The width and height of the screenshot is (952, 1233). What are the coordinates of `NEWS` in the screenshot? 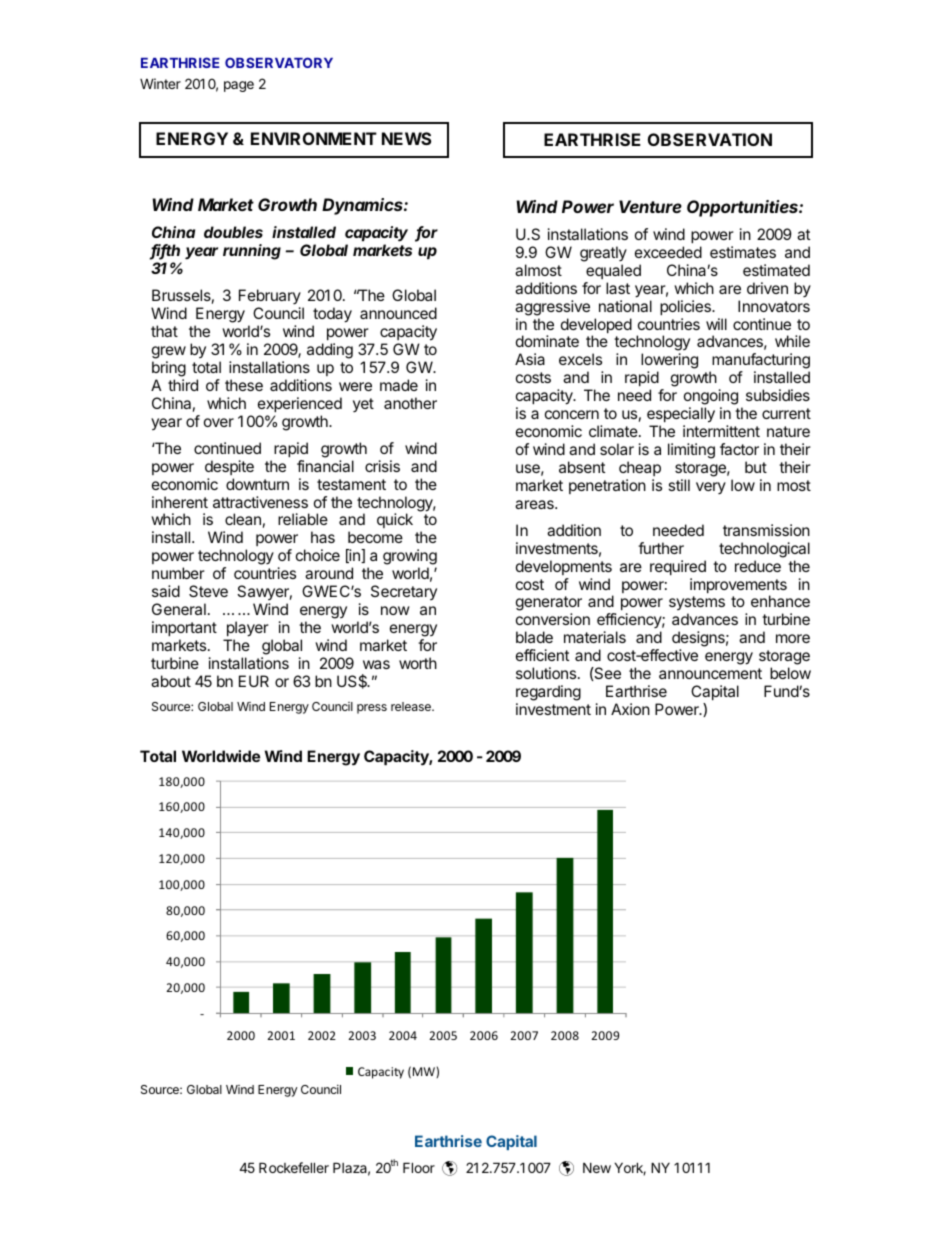 It's located at (406, 138).
